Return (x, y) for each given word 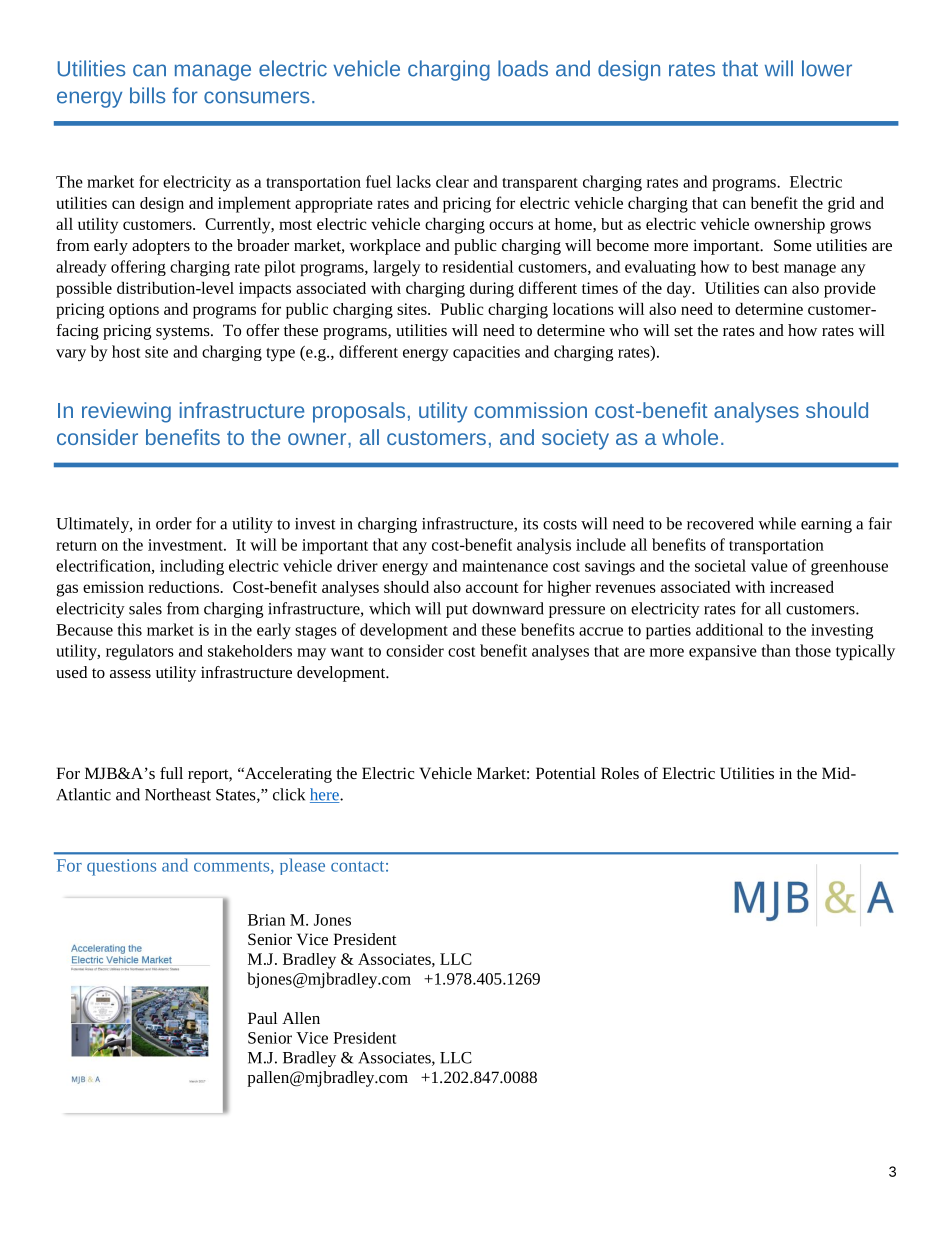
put (457, 611)
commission (530, 410)
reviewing (126, 412)
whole (690, 437)
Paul (262, 1018)
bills (147, 95)
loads (523, 68)
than (776, 650)
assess (130, 674)
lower (827, 68)
